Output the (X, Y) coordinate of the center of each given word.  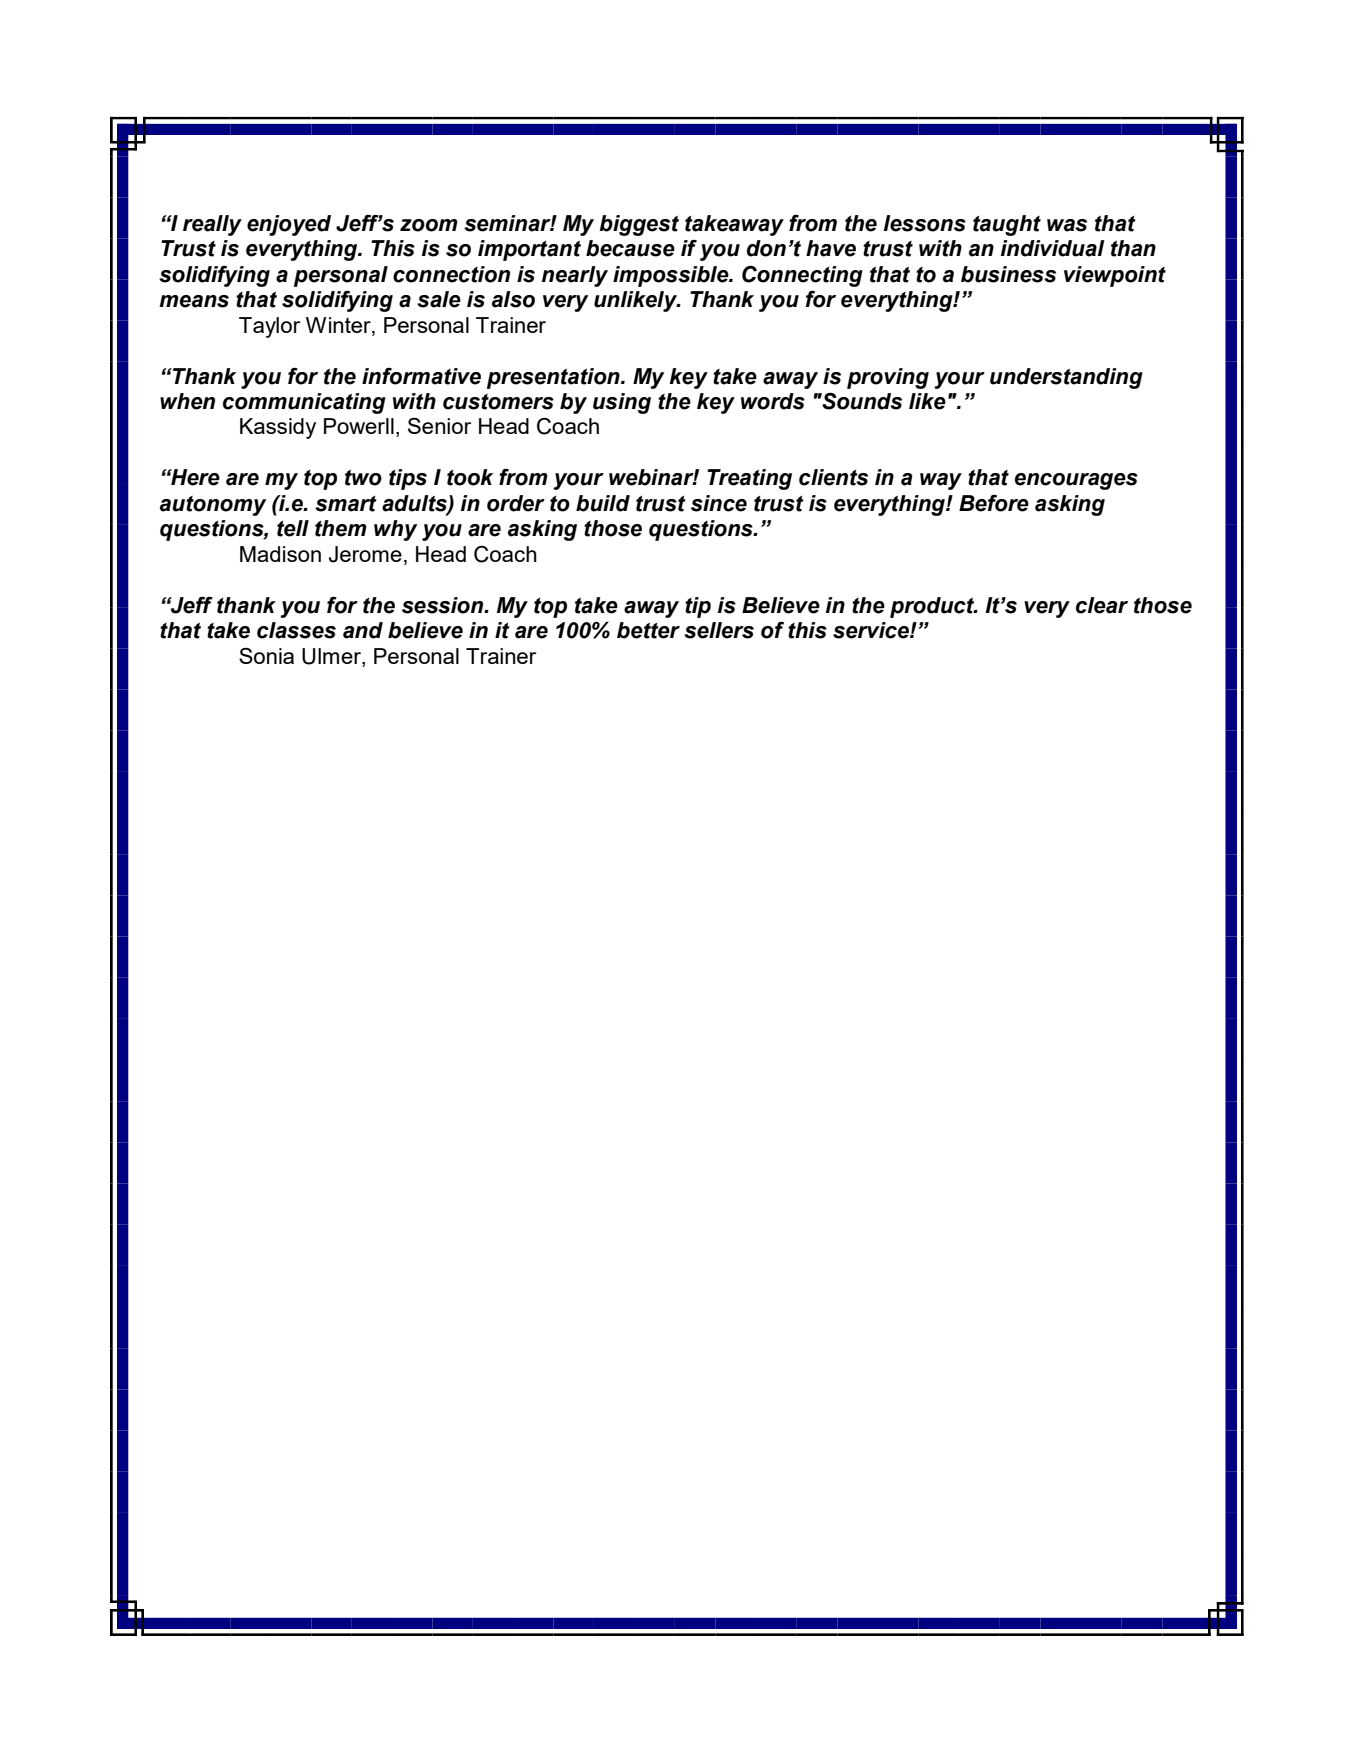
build (603, 503)
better (648, 630)
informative (421, 376)
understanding (1066, 378)
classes (296, 630)
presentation (554, 378)
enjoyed (289, 225)
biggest (639, 225)
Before (994, 503)
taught (1007, 225)
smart (346, 504)
